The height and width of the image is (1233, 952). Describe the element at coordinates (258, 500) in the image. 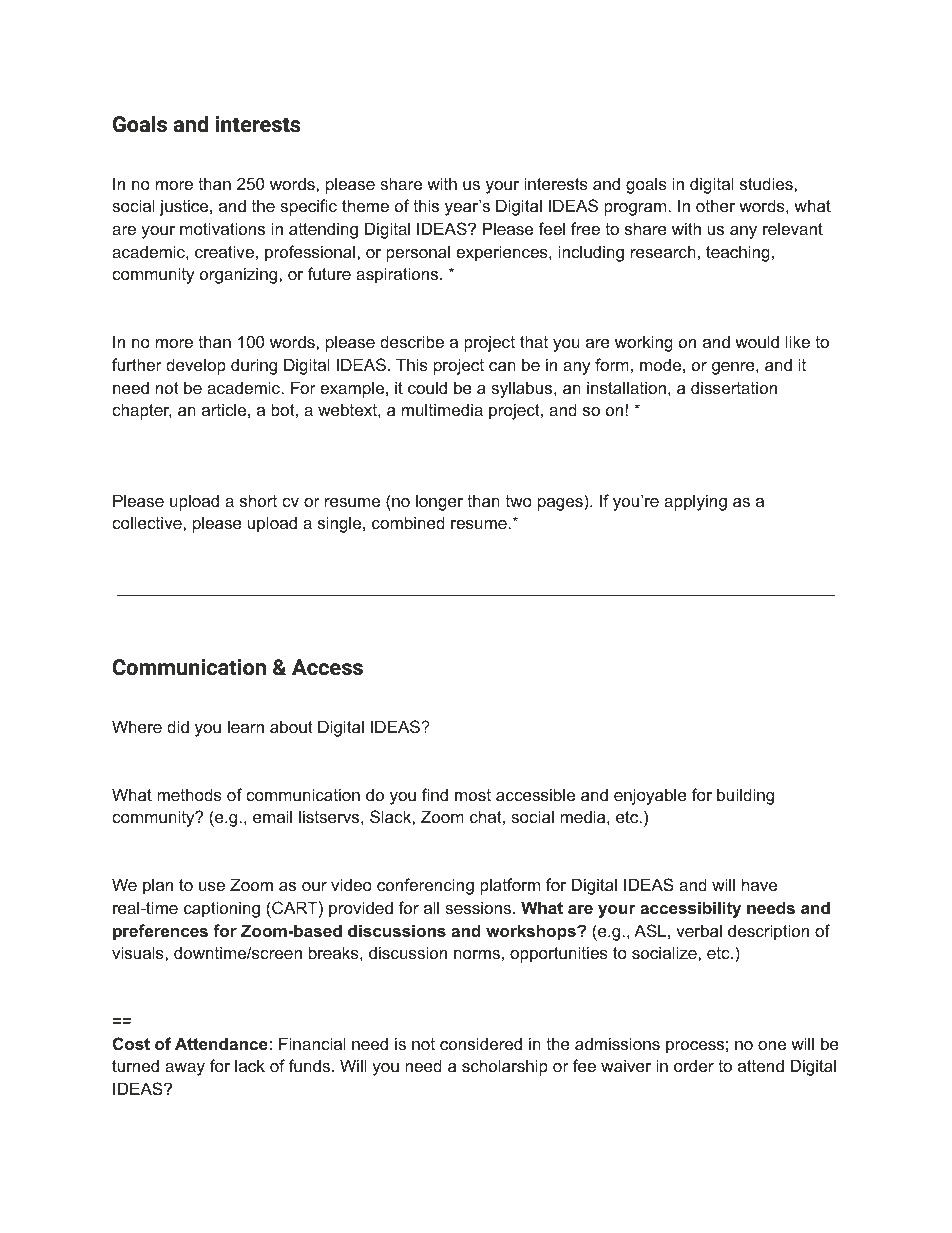

I see `short` at that location.
